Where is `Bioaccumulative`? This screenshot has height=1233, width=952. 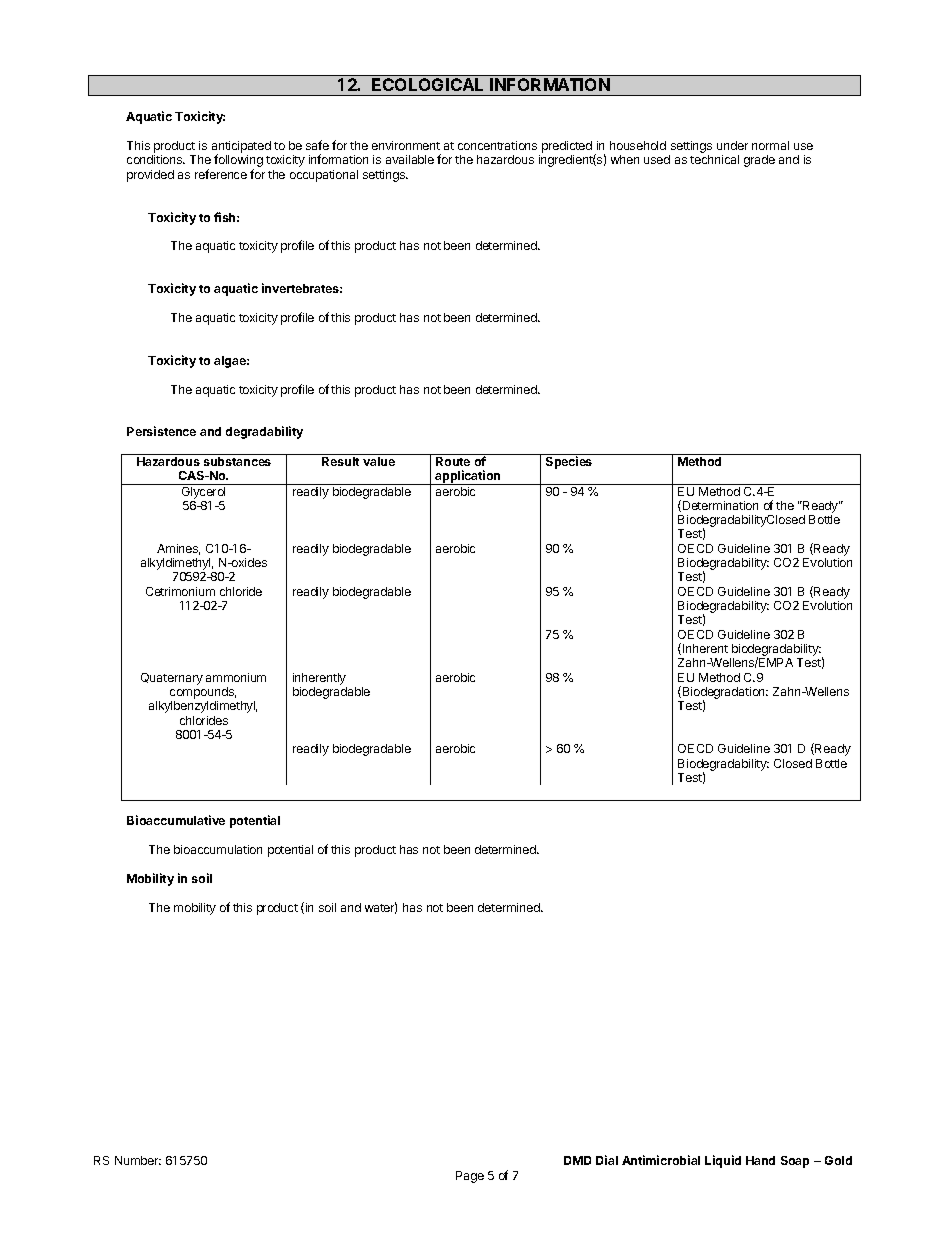 Bioaccumulative is located at coordinates (176, 820).
